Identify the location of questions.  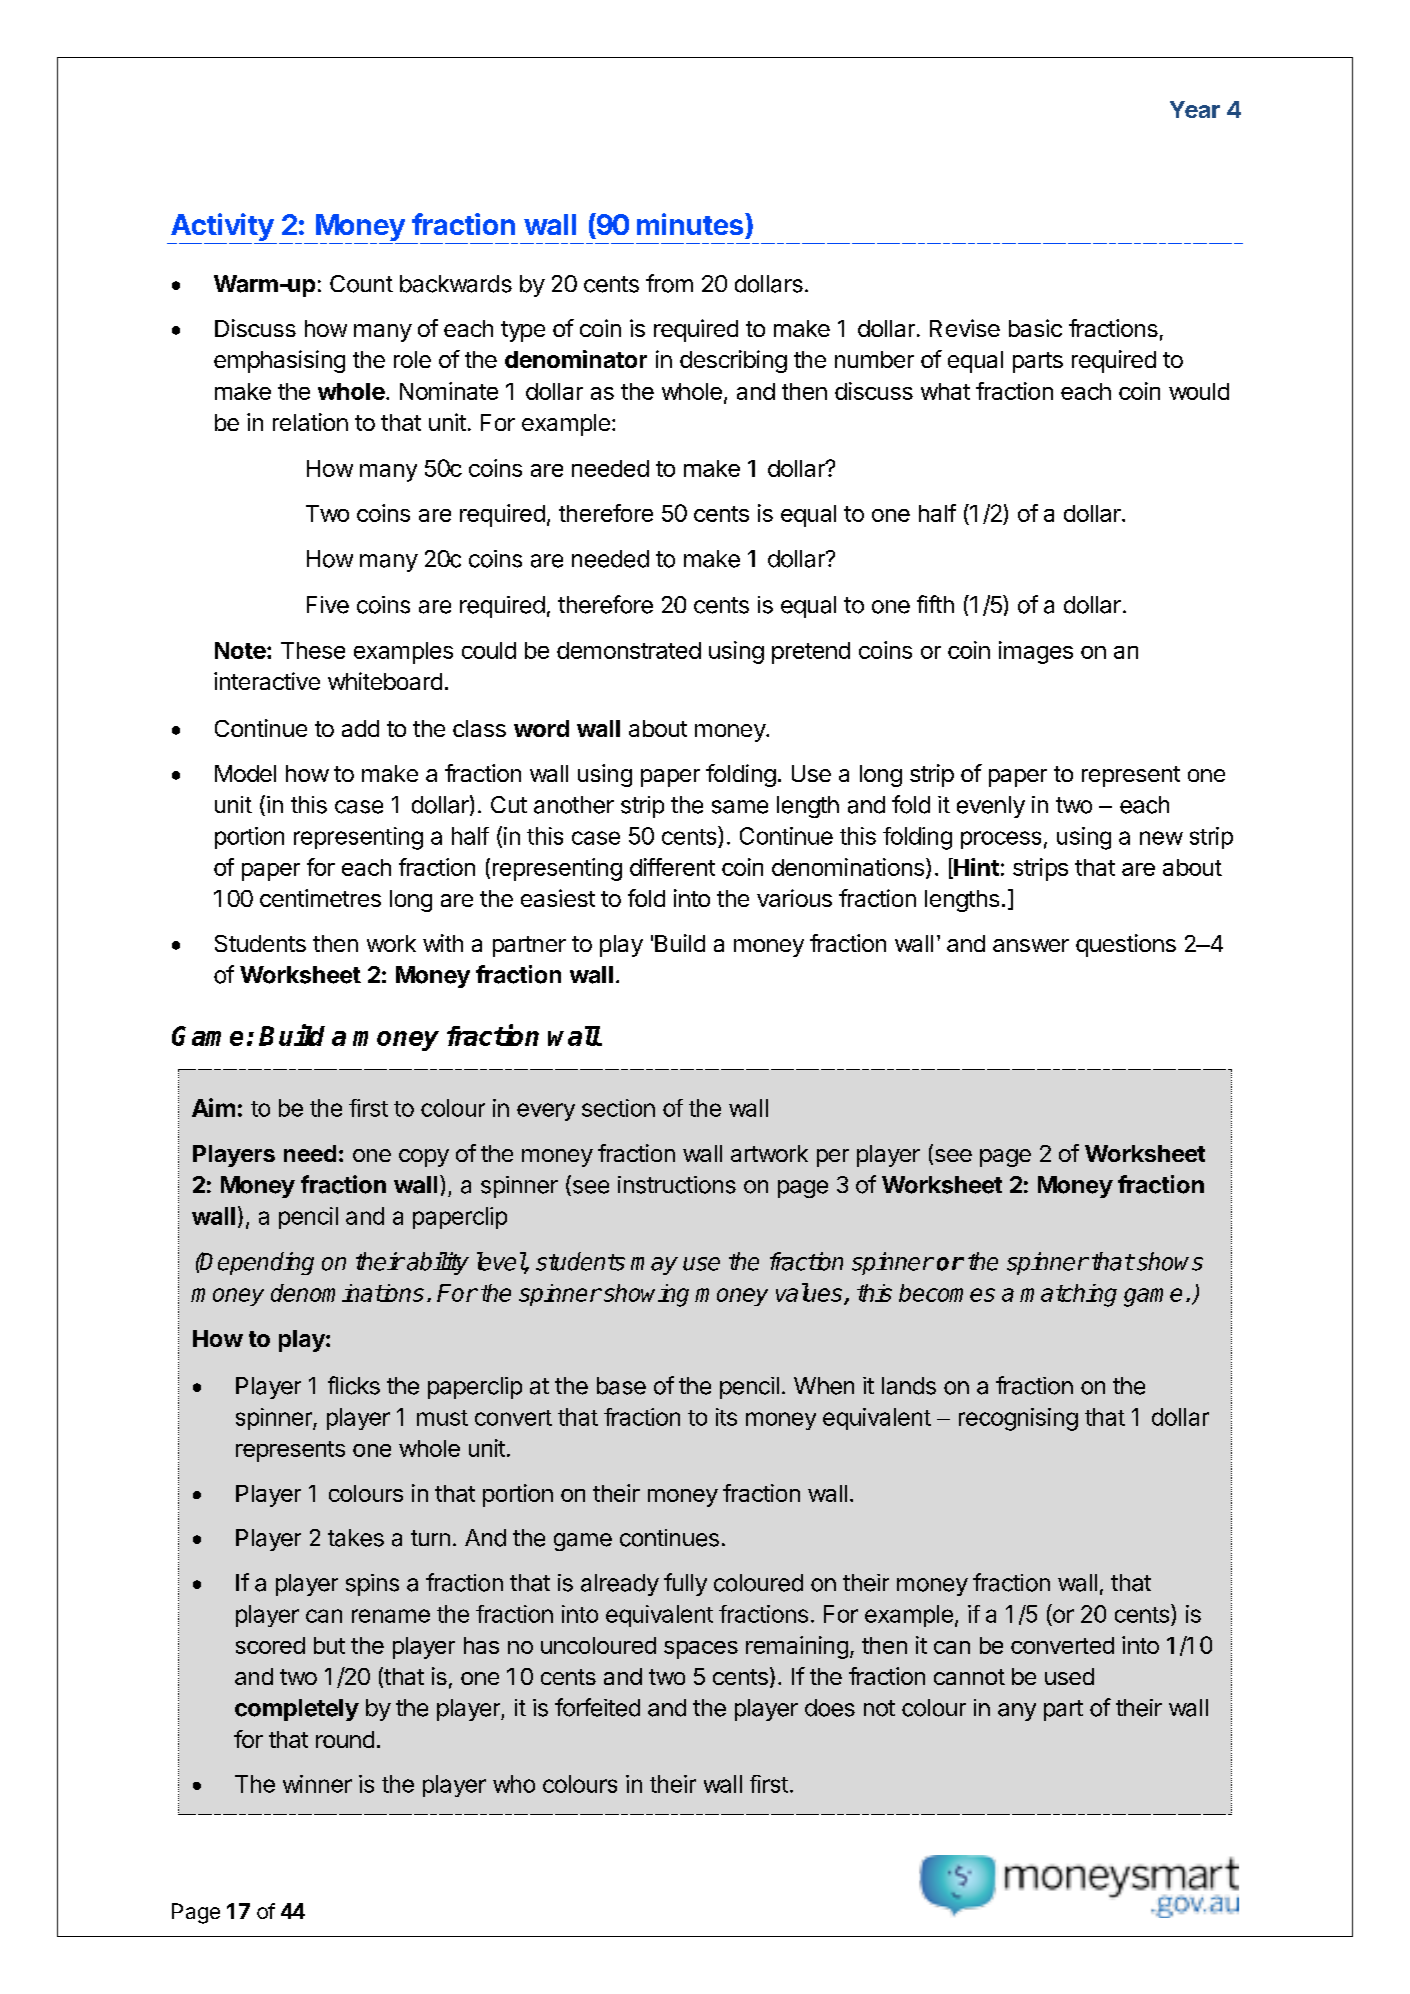
(1126, 945).
